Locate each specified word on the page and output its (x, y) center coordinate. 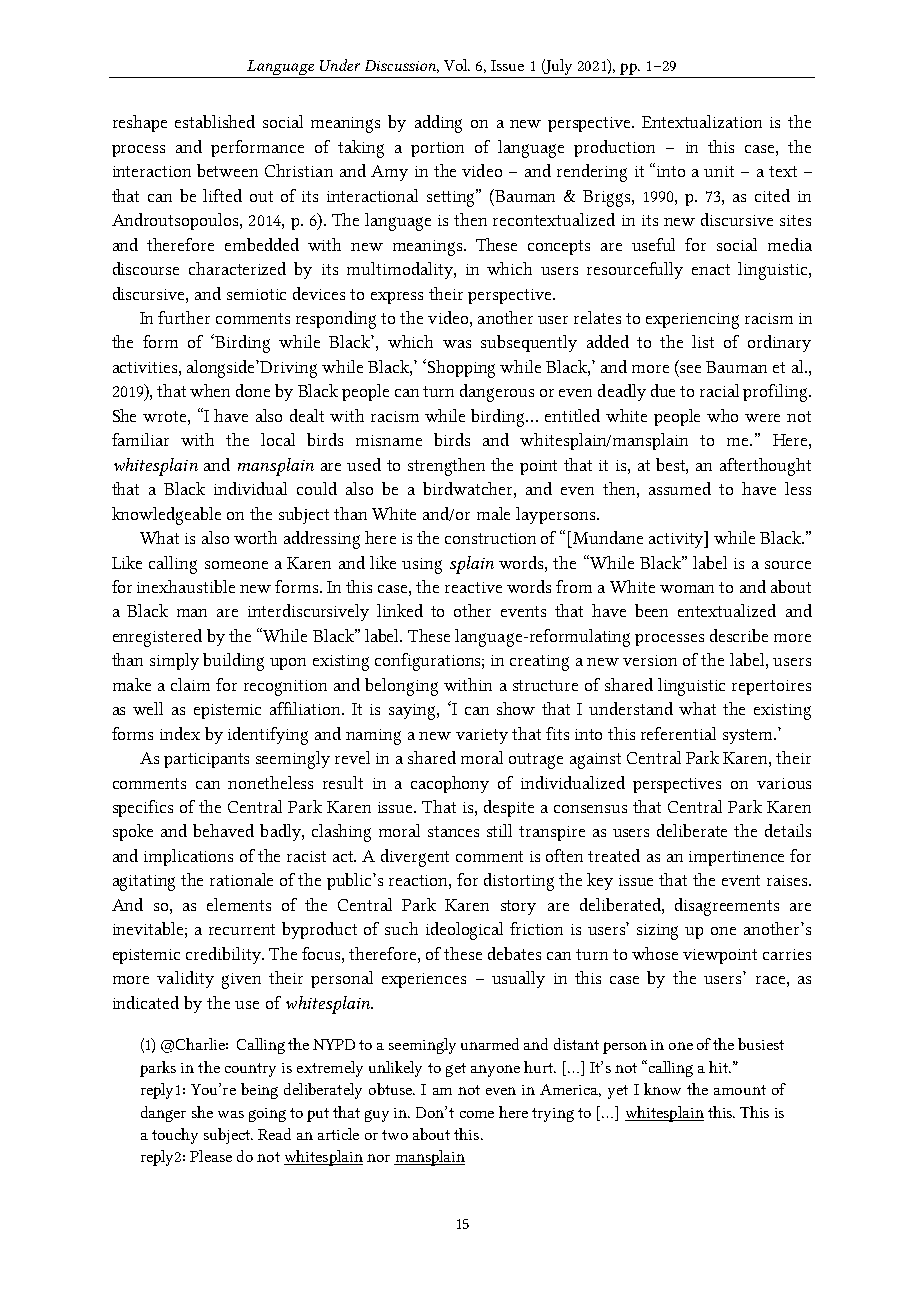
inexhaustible (186, 586)
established (215, 121)
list (703, 341)
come (477, 1114)
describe (739, 635)
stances (453, 831)
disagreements (727, 907)
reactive (473, 587)
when (210, 390)
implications (188, 857)
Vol (457, 65)
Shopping (460, 368)
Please (211, 1156)
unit (719, 171)
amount (740, 1090)
